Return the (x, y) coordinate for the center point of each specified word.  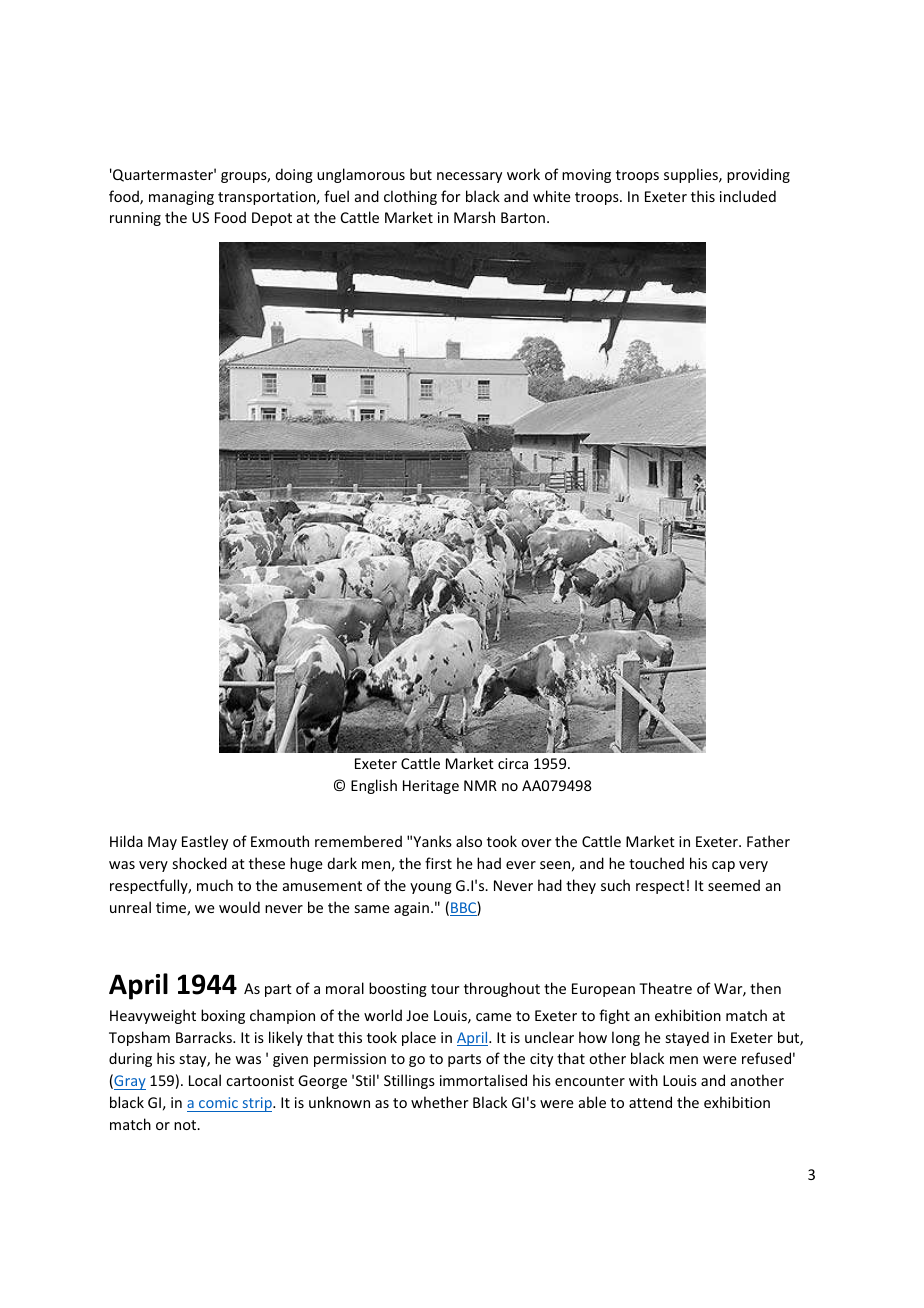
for (450, 196)
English (374, 786)
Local (205, 1080)
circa (513, 763)
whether (439, 1102)
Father (768, 841)
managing (181, 198)
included (748, 196)
